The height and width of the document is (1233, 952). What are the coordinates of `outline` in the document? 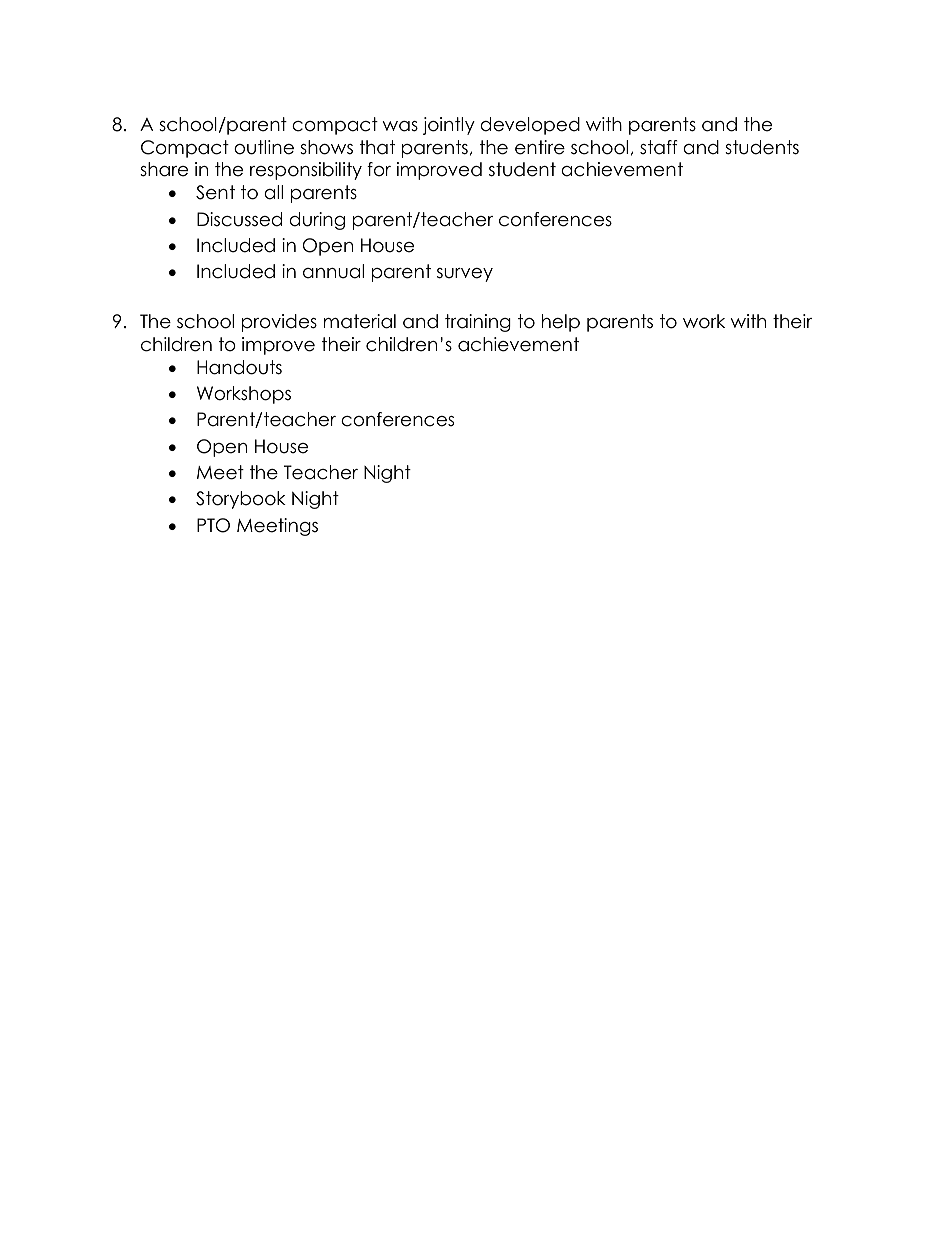 It's located at (264, 147).
